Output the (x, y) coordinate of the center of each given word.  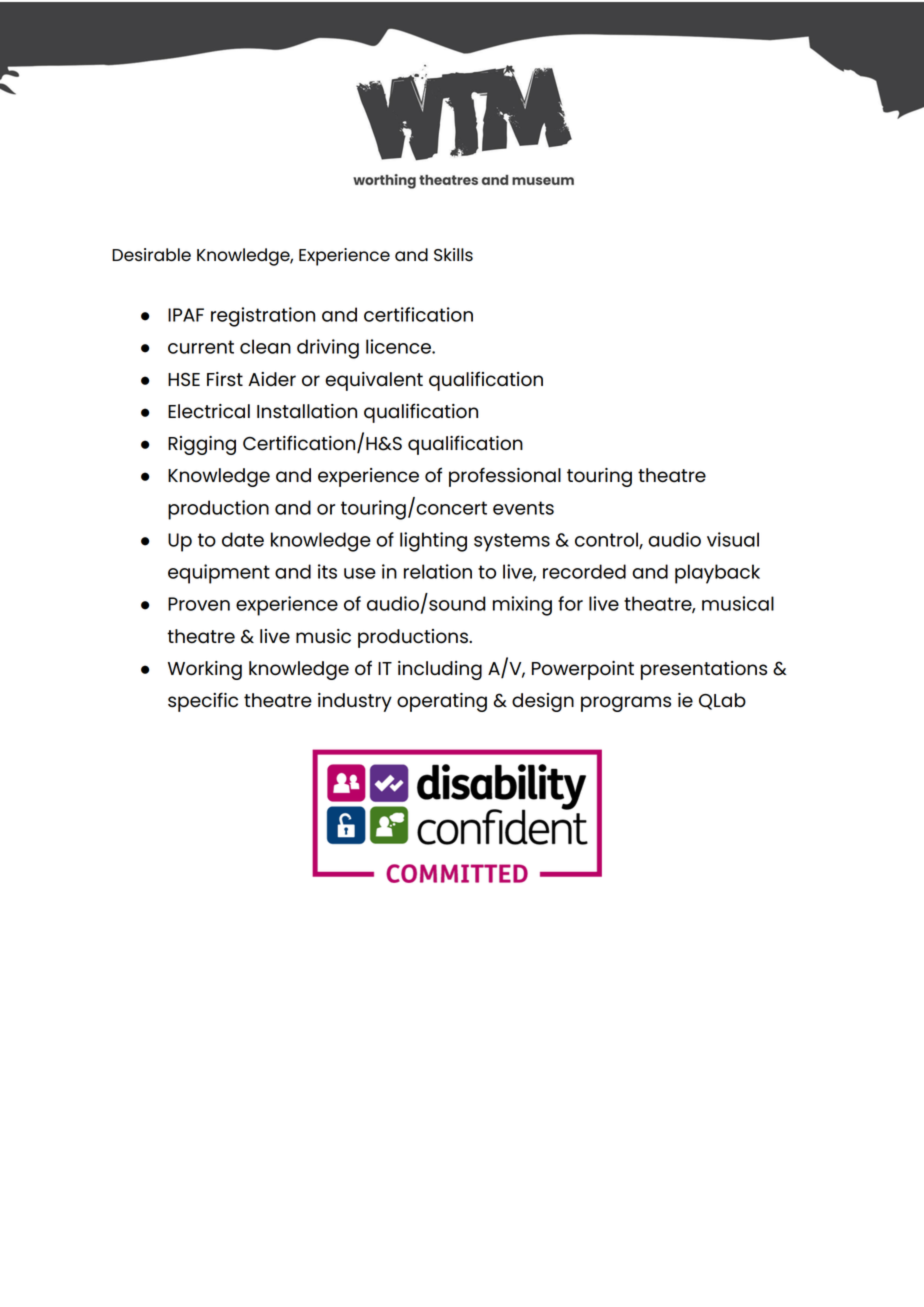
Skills (453, 254)
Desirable (151, 255)
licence (399, 346)
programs (626, 704)
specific (203, 702)
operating (442, 702)
